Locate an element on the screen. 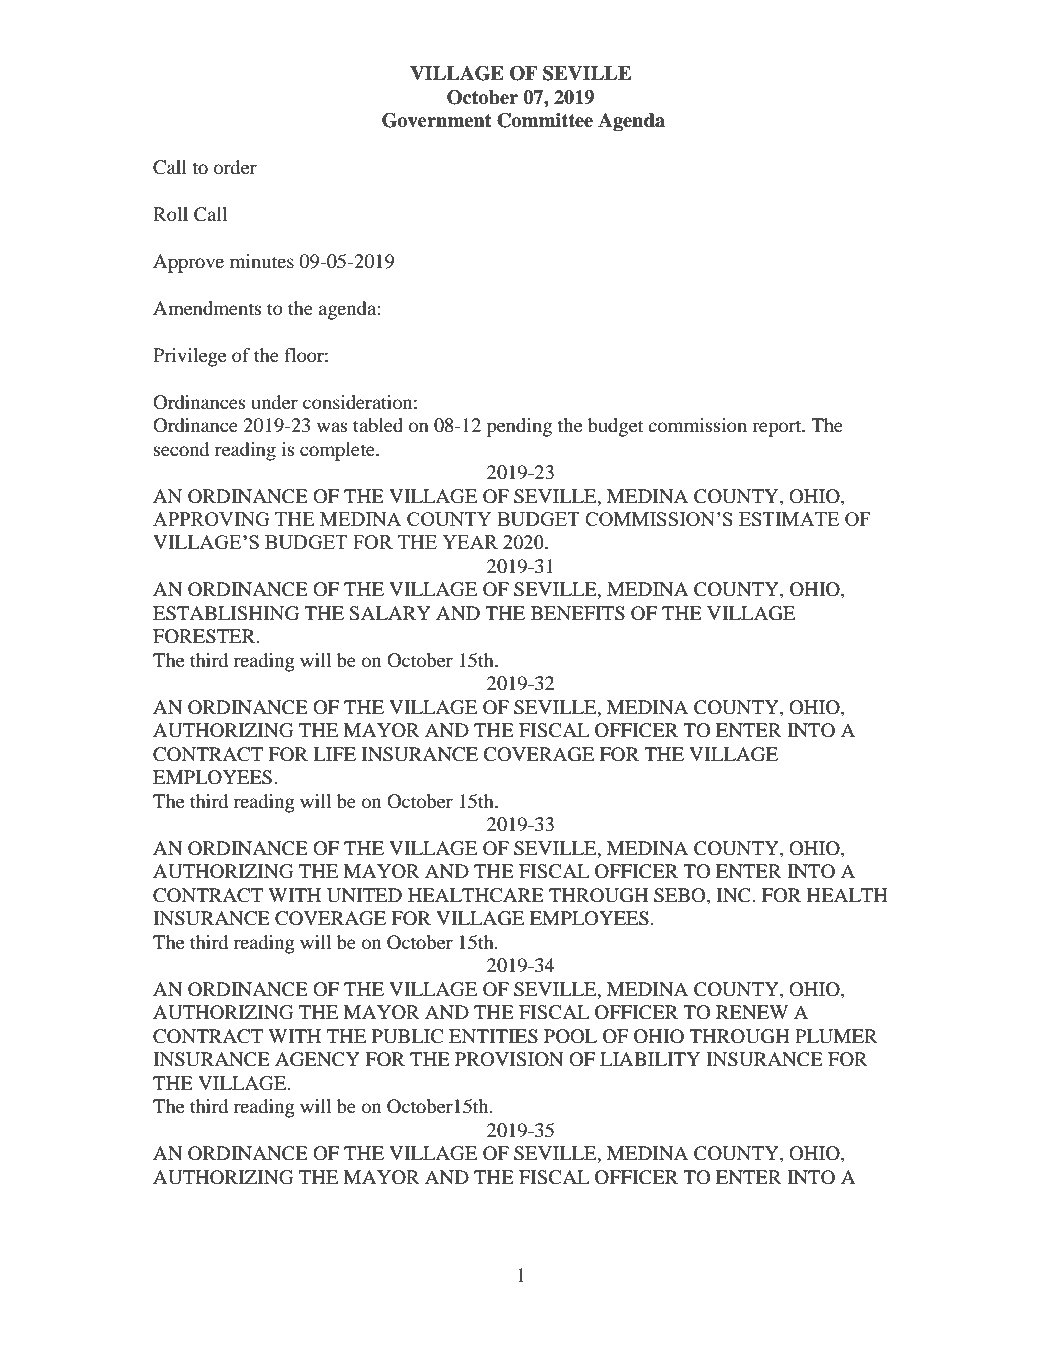  Government is located at coordinates (437, 120).
